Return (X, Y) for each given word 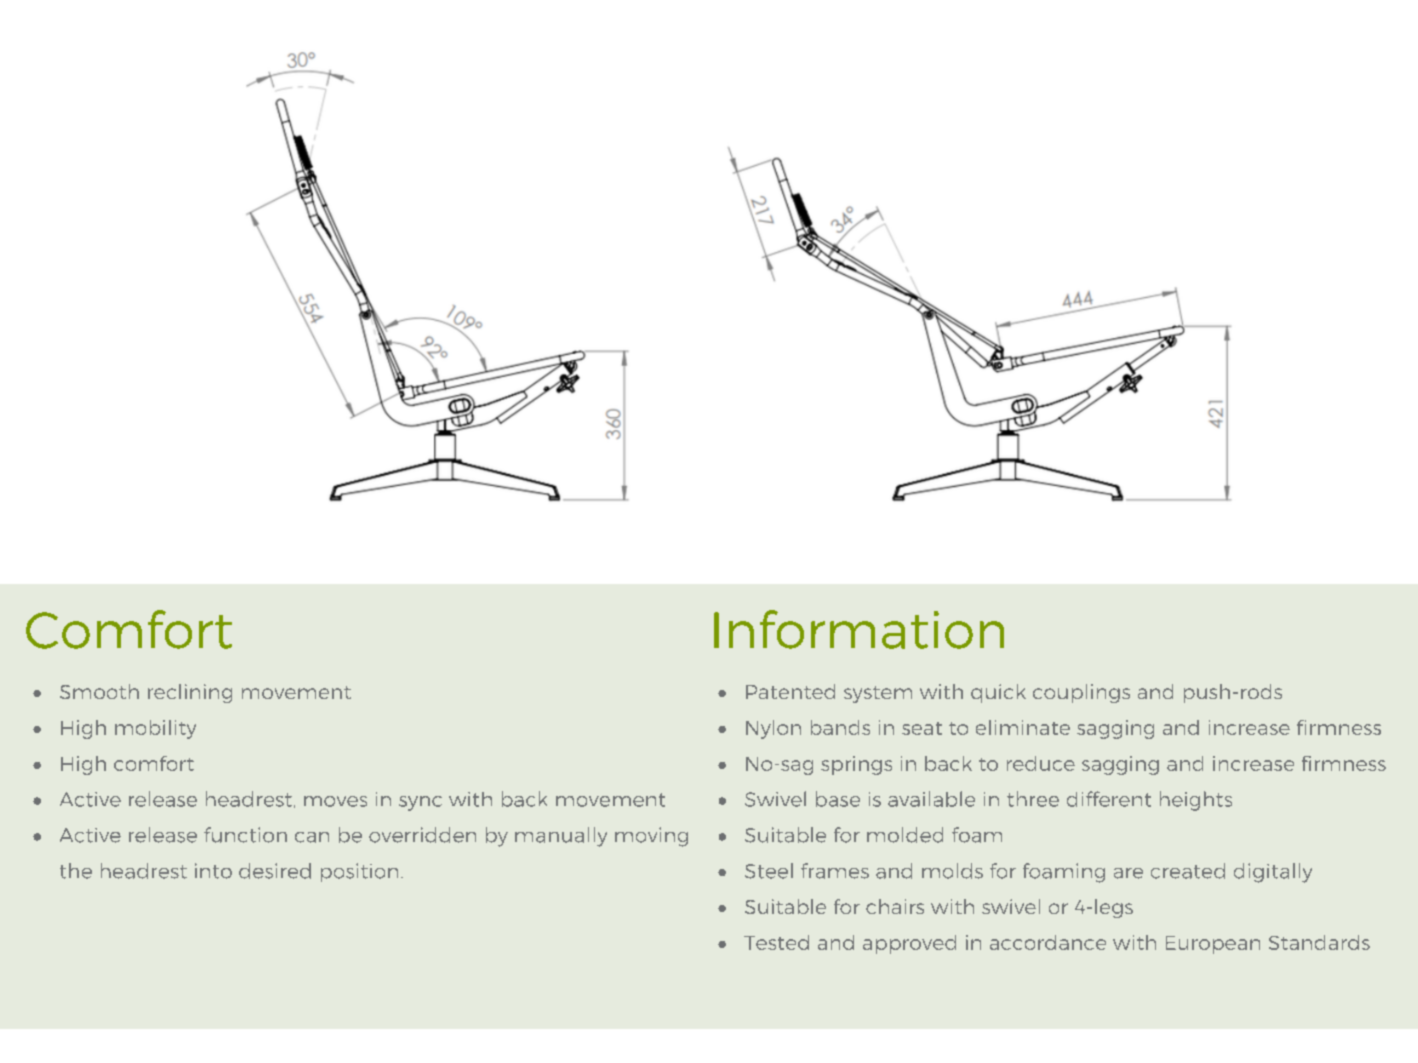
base (838, 799)
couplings (1081, 693)
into (213, 871)
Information (859, 629)
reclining (190, 693)
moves (335, 801)
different (1109, 799)
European (1213, 945)
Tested (776, 942)
